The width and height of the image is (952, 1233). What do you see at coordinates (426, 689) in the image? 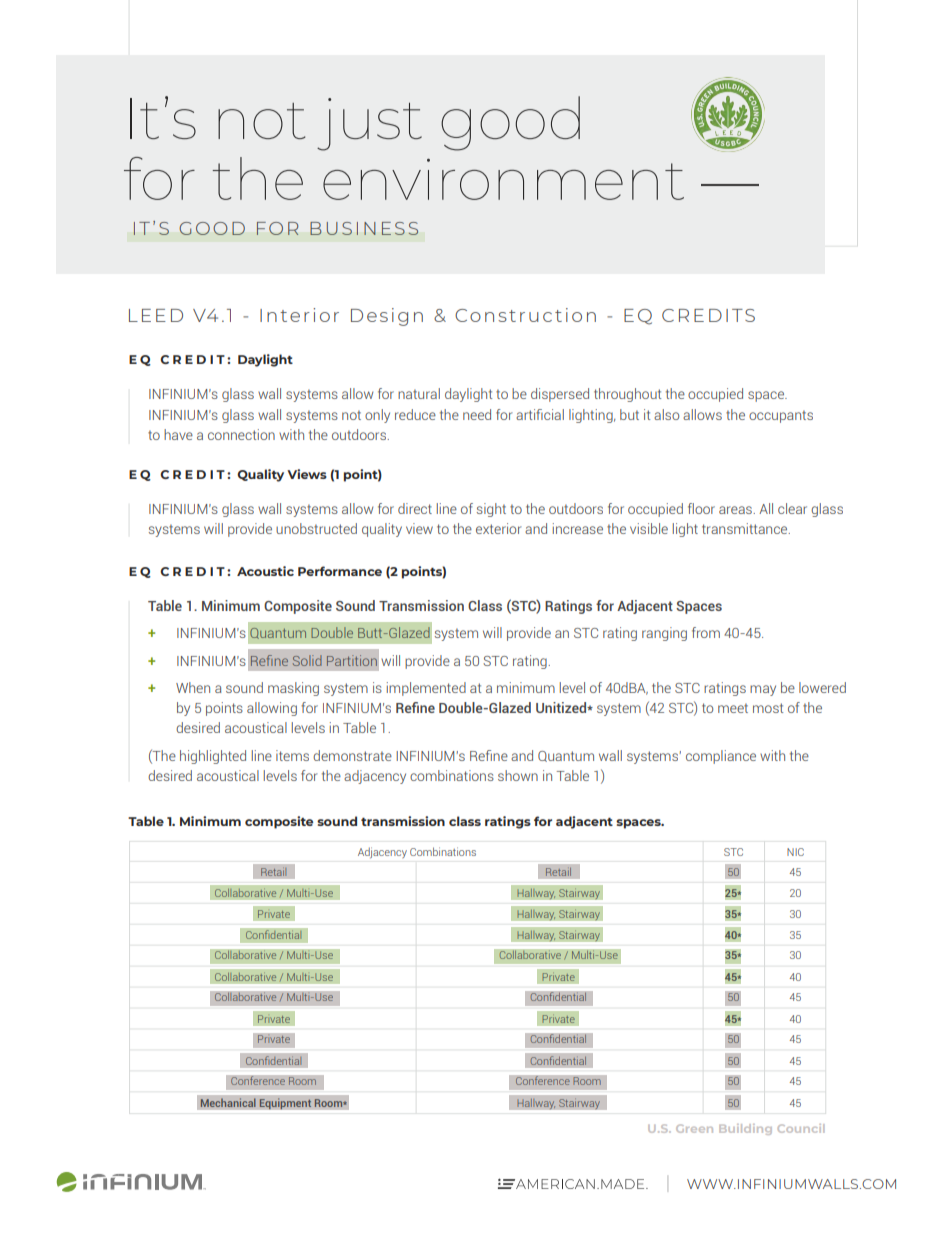
I see `implemented` at bounding box center [426, 689].
